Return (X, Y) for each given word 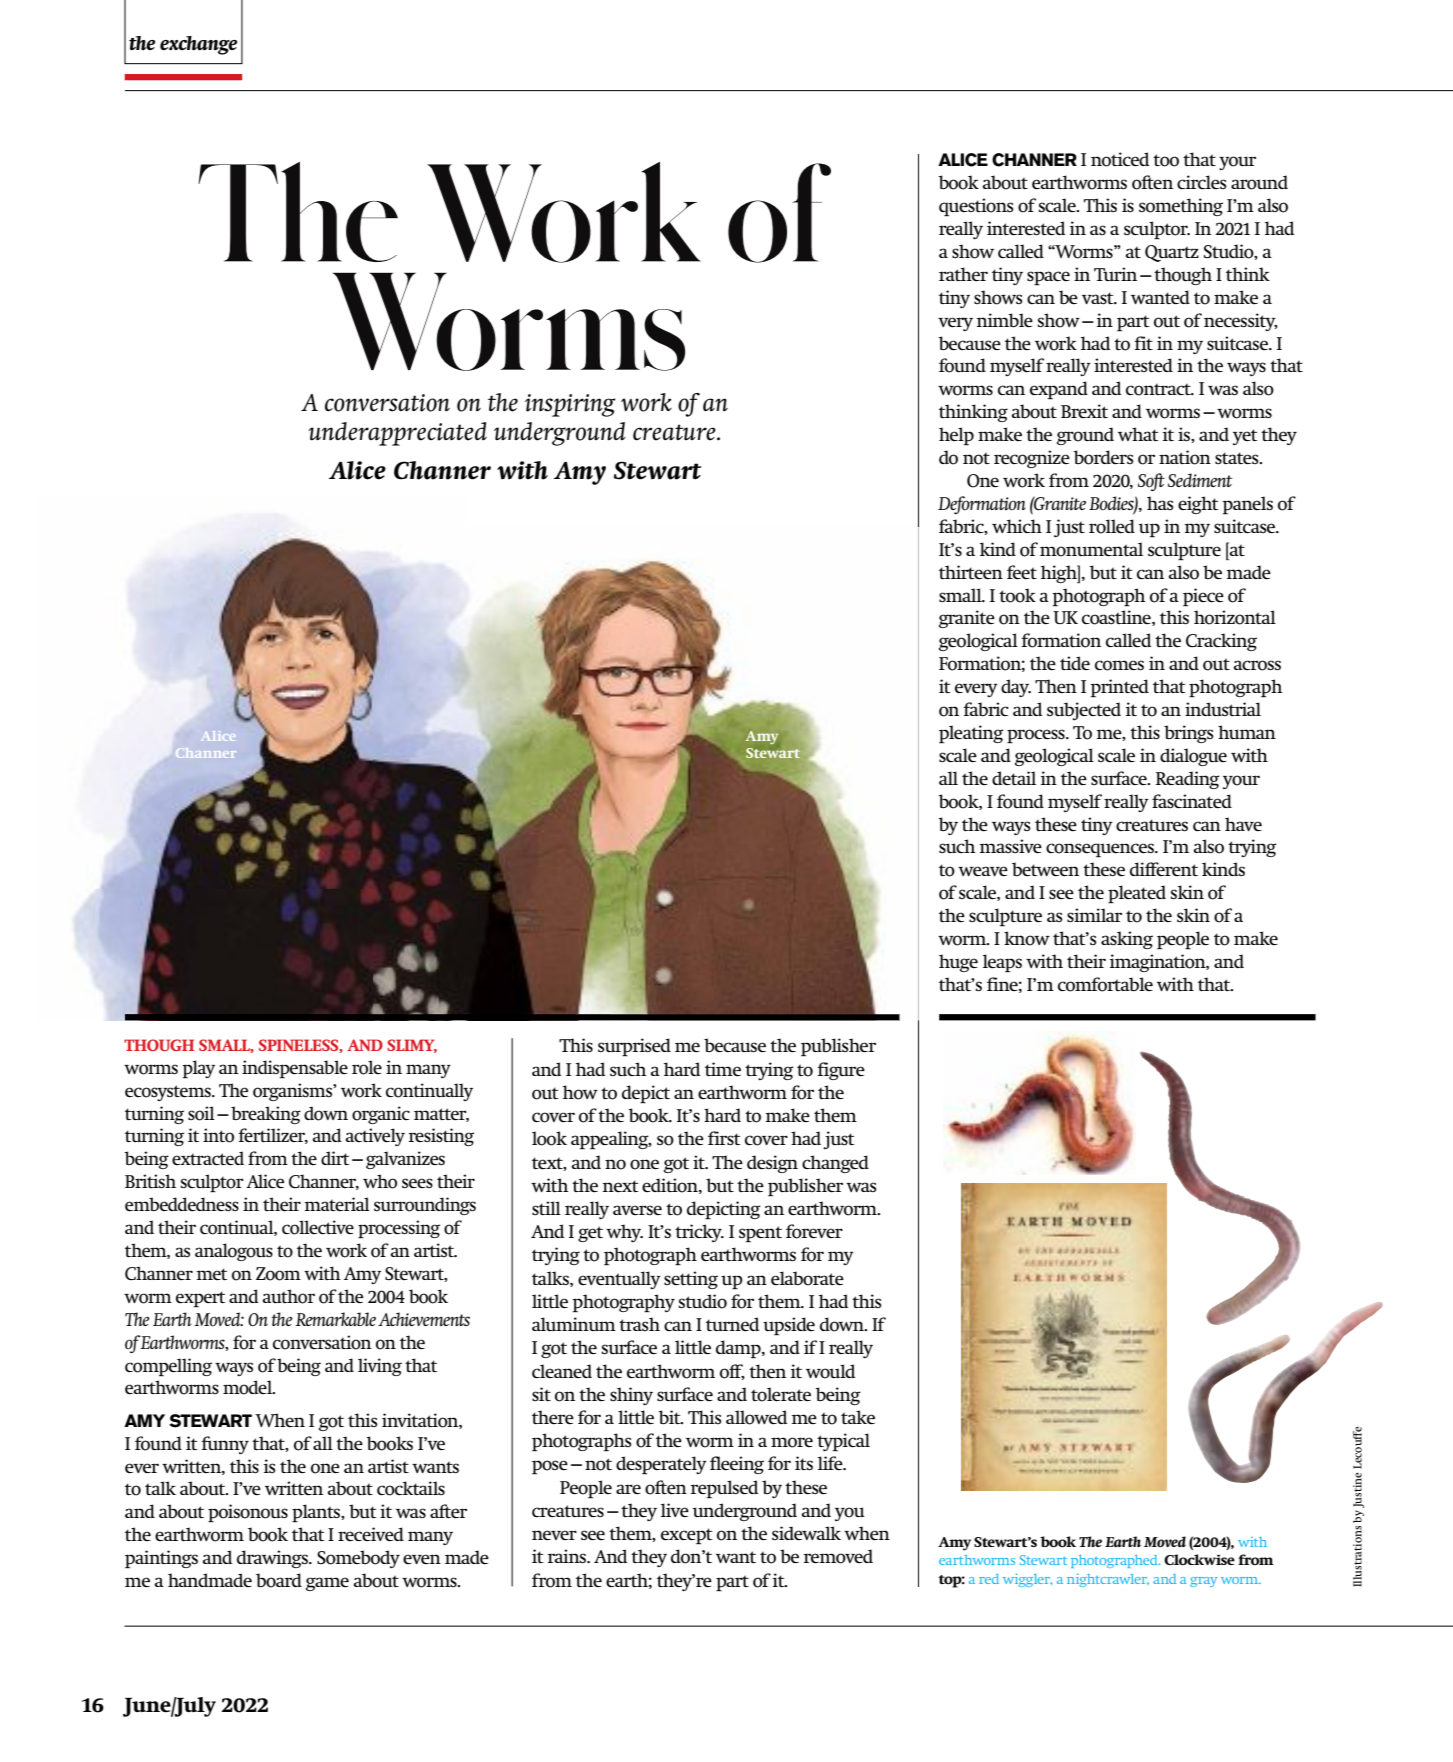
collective (318, 1227)
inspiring (570, 405)
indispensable (295, 1069)
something (1181, 207)
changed (835, 1164)
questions (976, 207)
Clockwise (1199, 1559)
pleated (1137, 894)
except (687, 1536)
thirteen (971, 572)
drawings (273, 1559)
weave (983, 871)
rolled (1112, 526)
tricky (699, 1233)
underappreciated (397, 434)
